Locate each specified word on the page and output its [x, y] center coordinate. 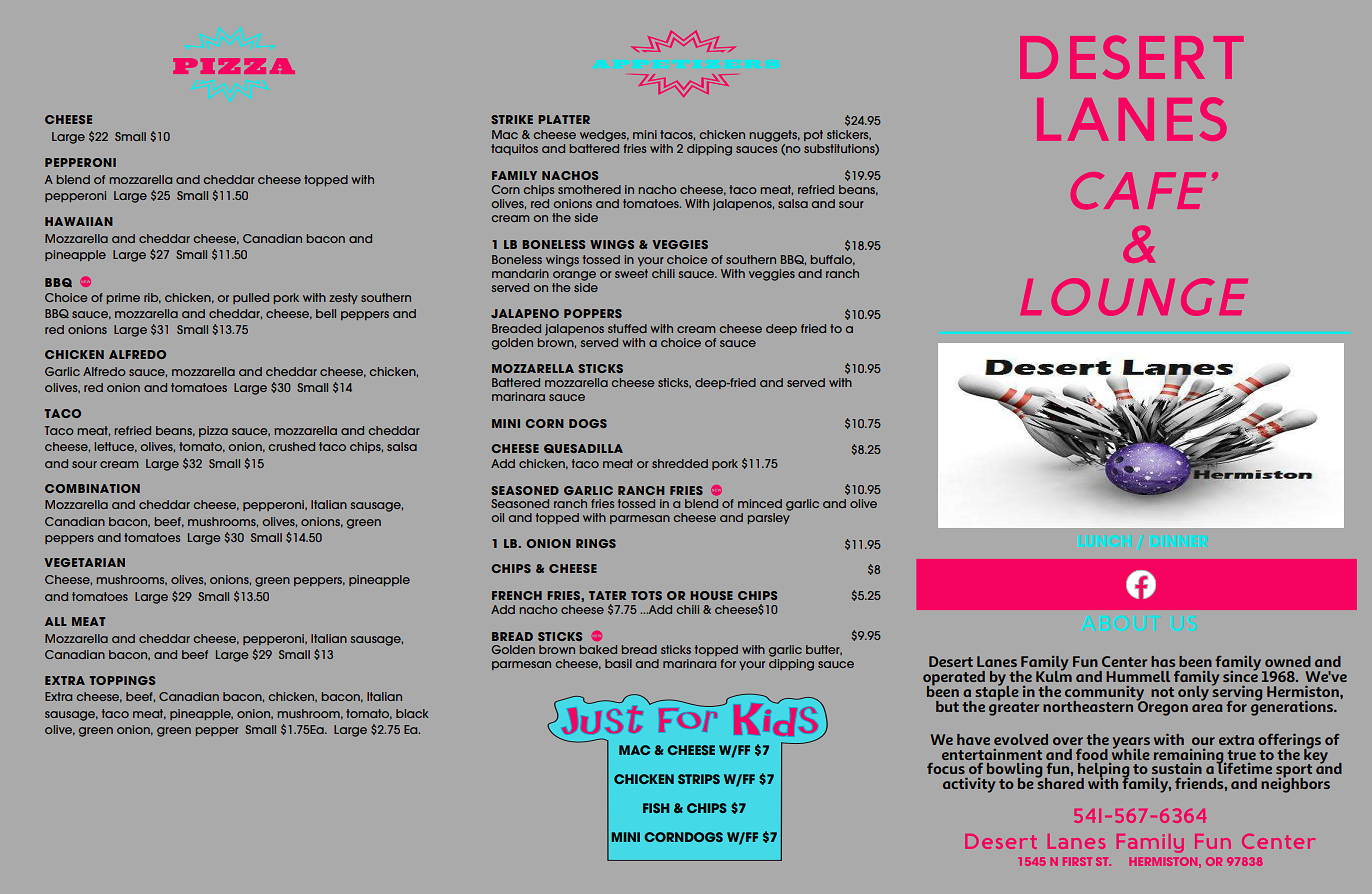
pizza [213, 431]
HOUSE [711, 595]
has [1163, 661]
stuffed [627, 328]
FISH [656, 808]
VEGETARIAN [84, 562]
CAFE [1138, 190]
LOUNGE [1134, 297]
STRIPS [699, 779]
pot [813, 135]
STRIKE [512, 119]
